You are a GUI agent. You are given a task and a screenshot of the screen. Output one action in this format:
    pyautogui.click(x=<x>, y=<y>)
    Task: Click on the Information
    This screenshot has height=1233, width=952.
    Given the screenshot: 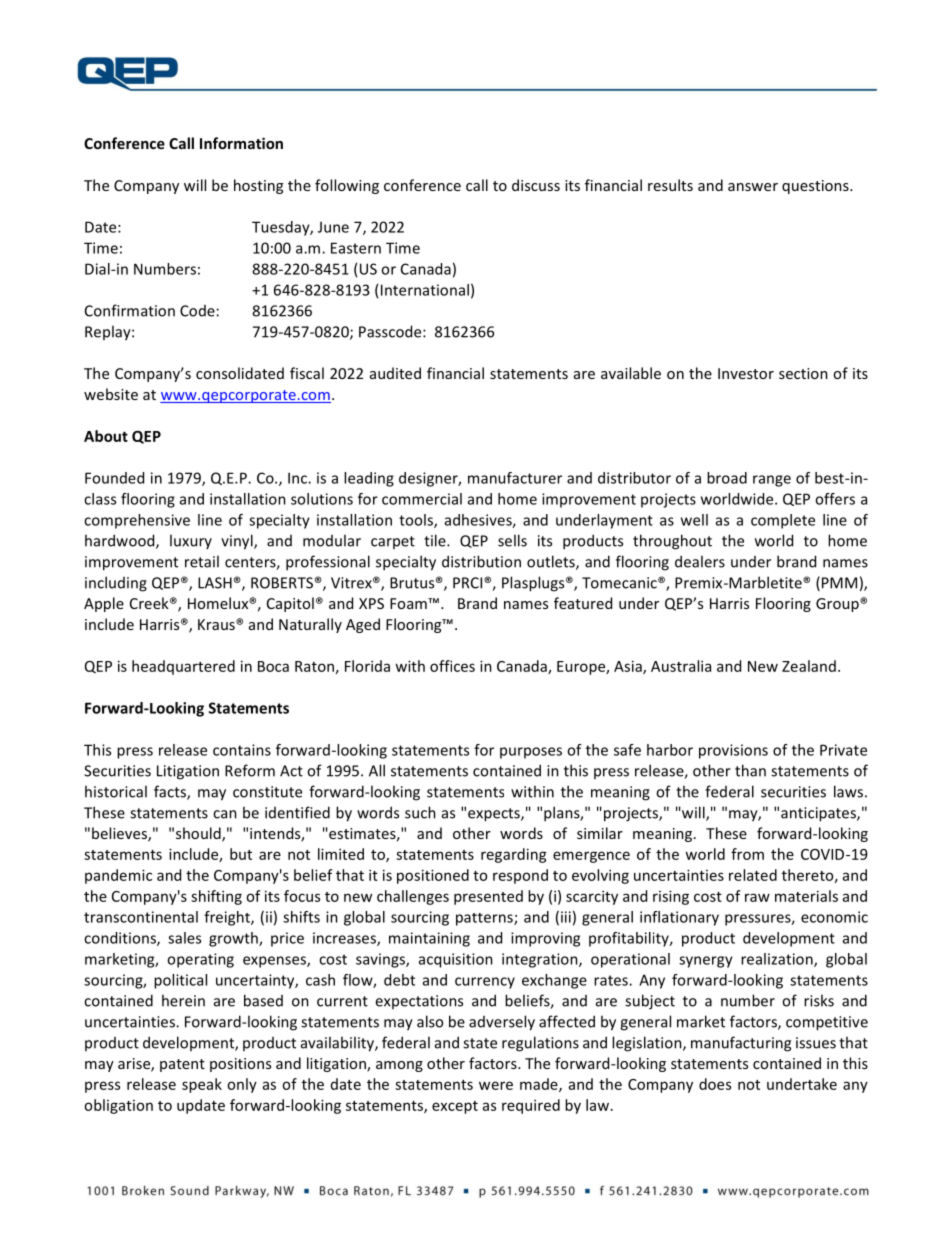 What is the action you would take?
    pyautogui.click(x=241, y=143)
